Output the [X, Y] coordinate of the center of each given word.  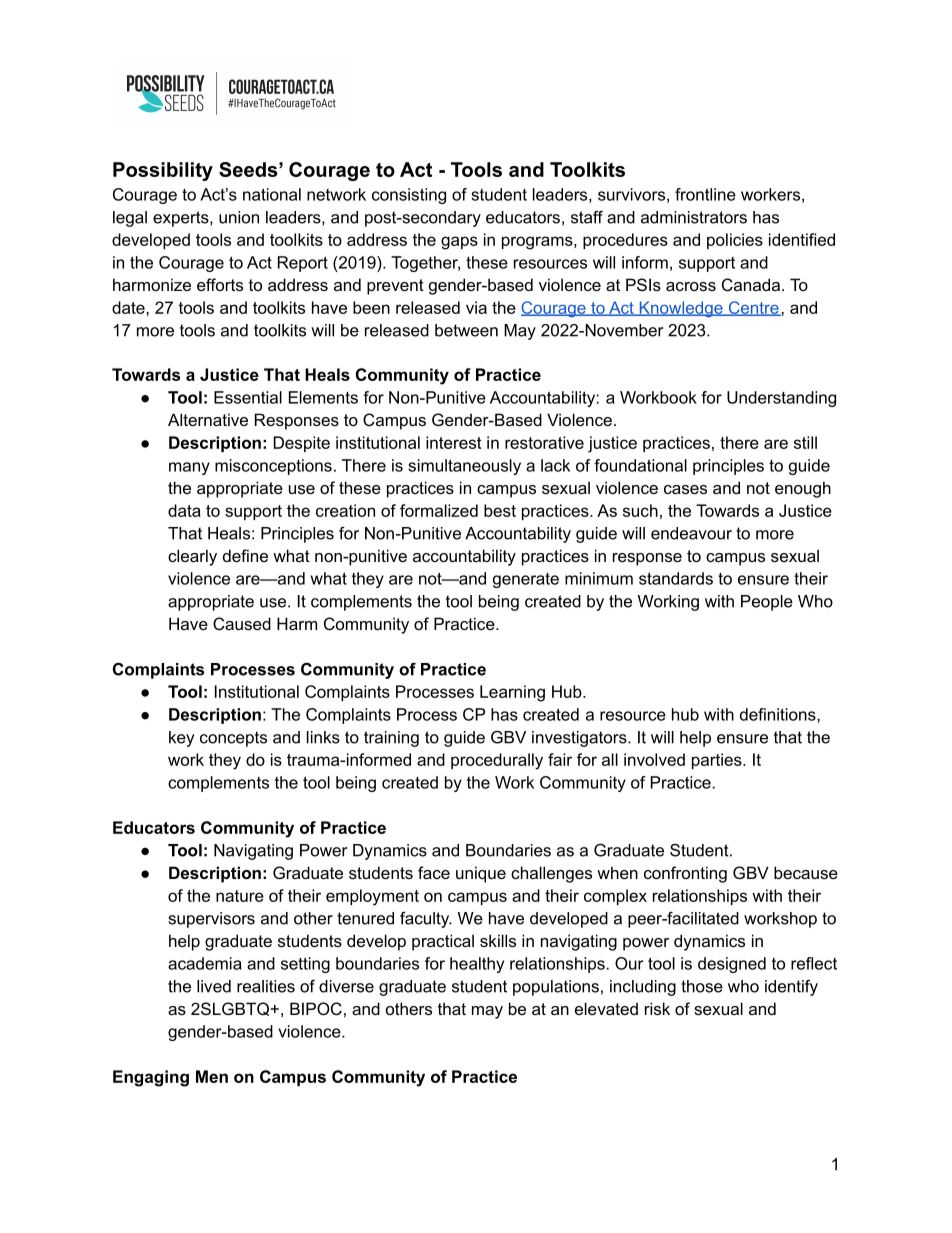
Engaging [151, 1078]
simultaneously [464, 467]
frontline [705, 194]
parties [718, 761]
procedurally [497, 761]
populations [556, 988]
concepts [233, 739]
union [239, 217]
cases [685, 489]
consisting [409, 196]
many [189, 468]
